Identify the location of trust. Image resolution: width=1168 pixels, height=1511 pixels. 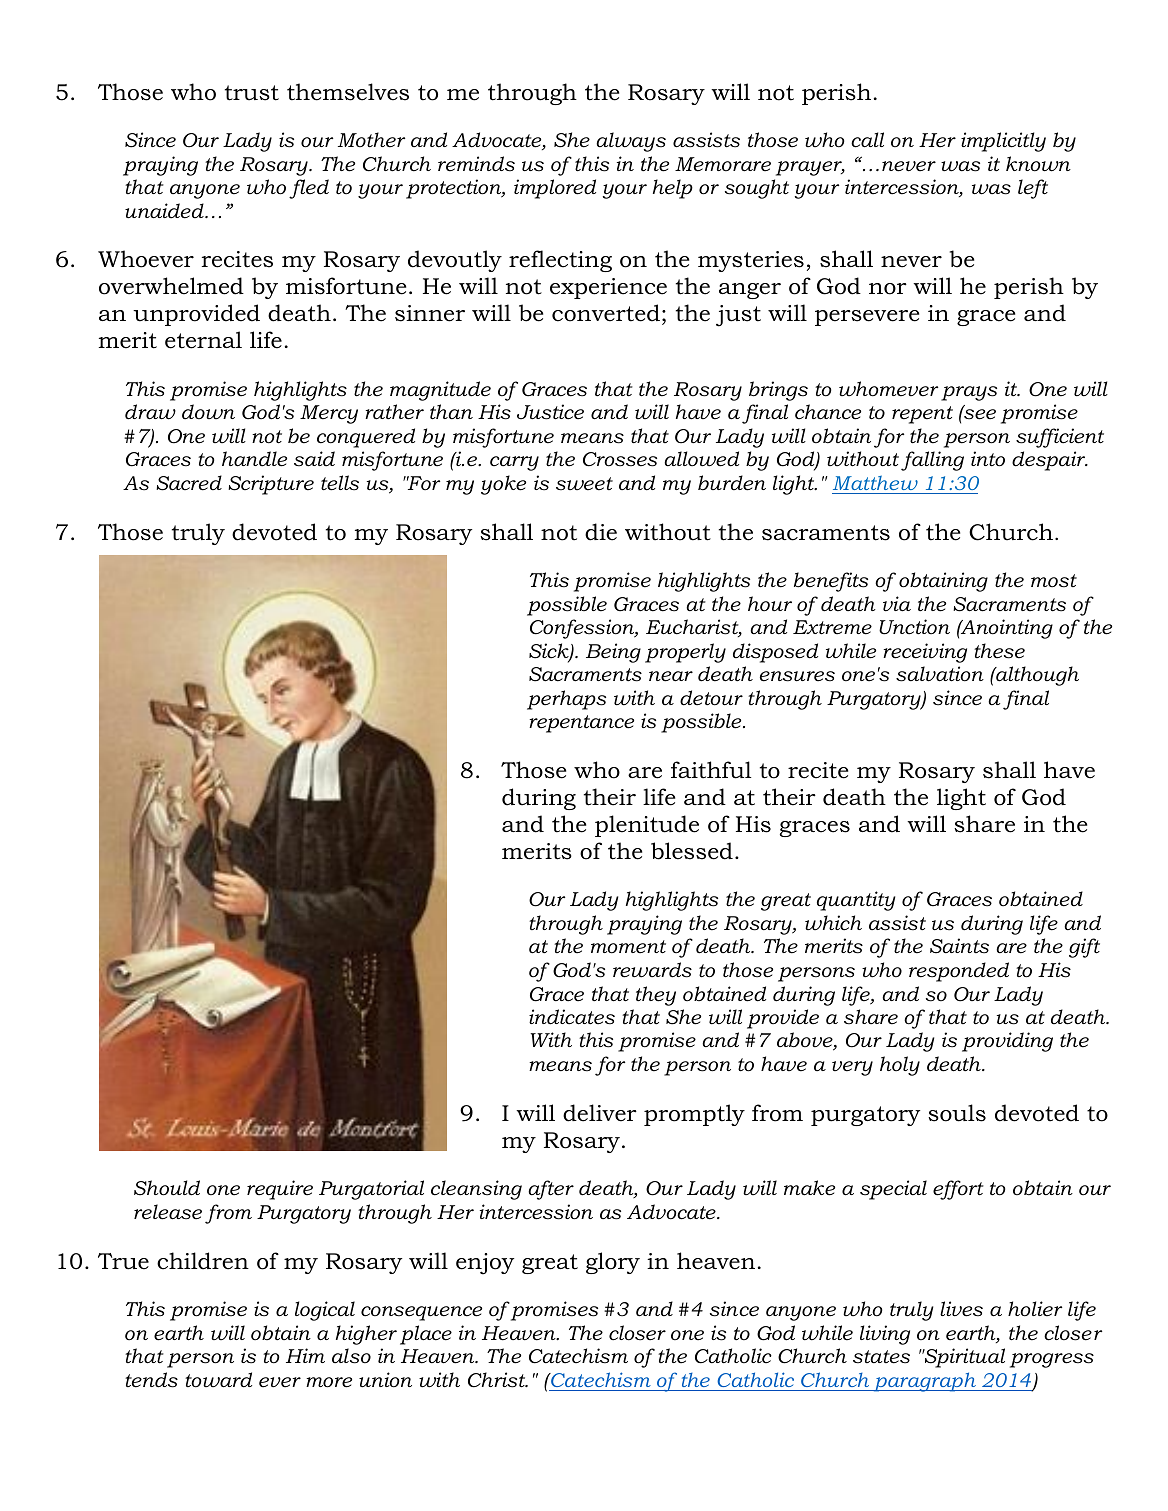
(252, 93).
